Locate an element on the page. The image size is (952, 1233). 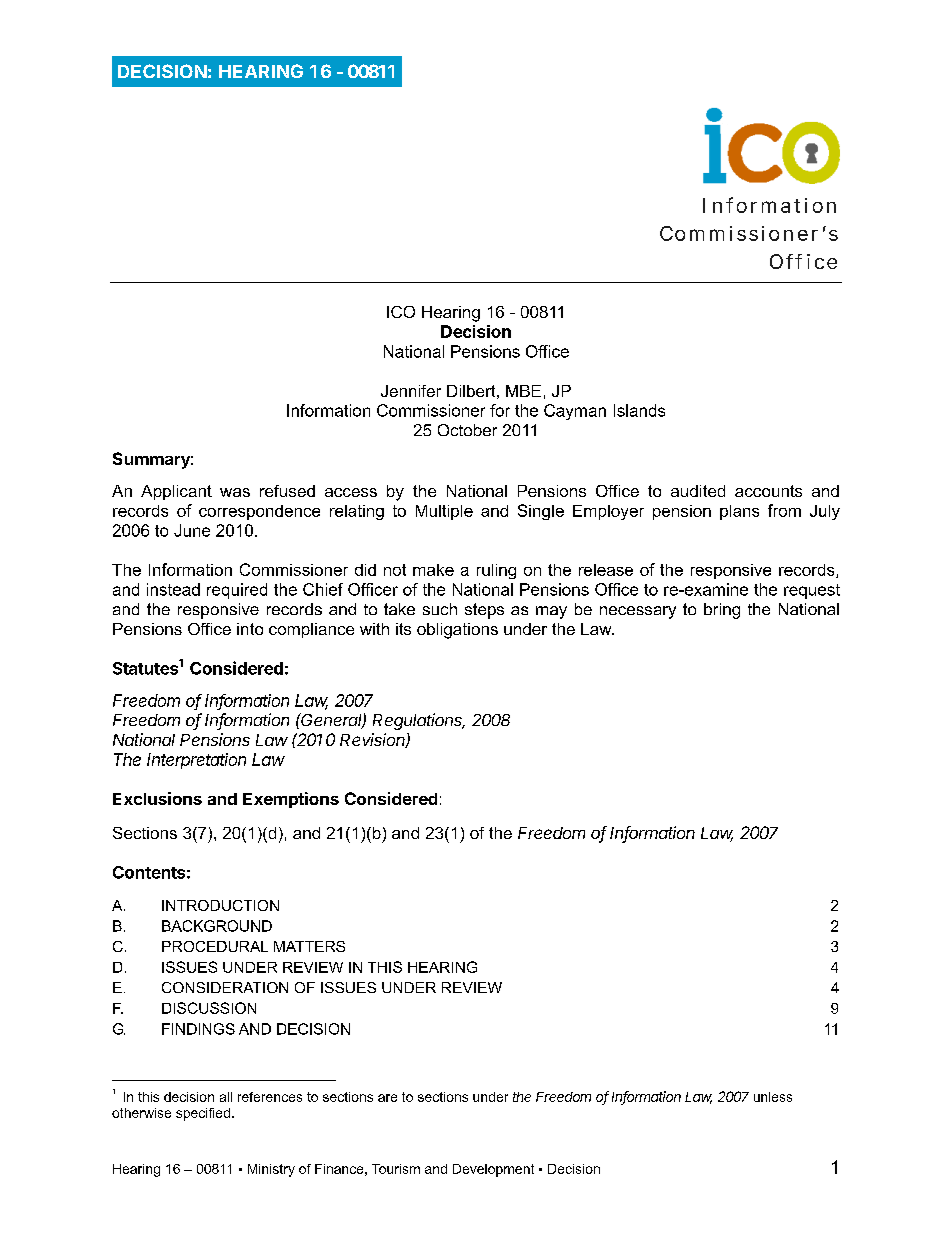
ICO is located at coordinates (401, 312).
